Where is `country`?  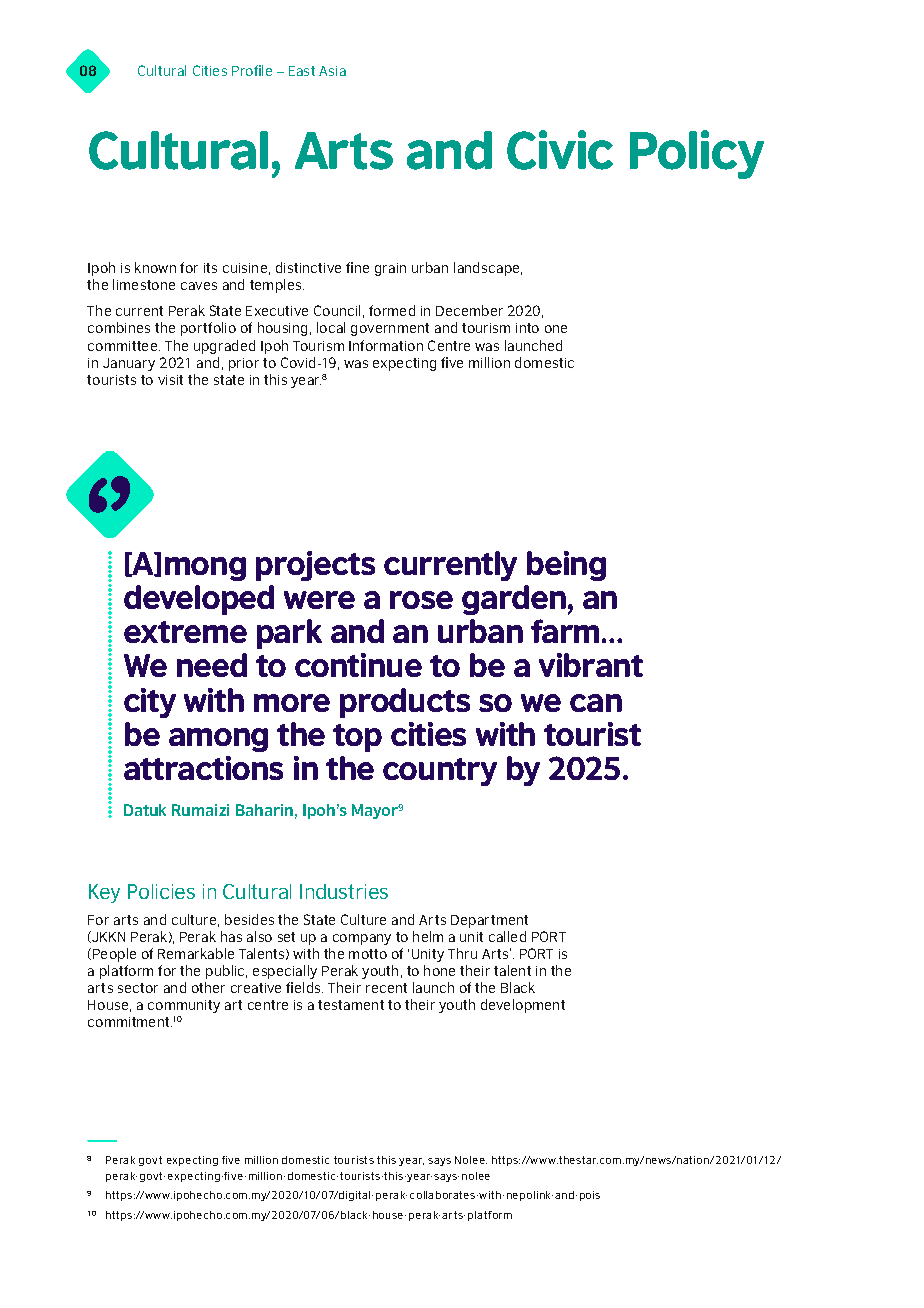 country is located at coordinates (440, 772).
